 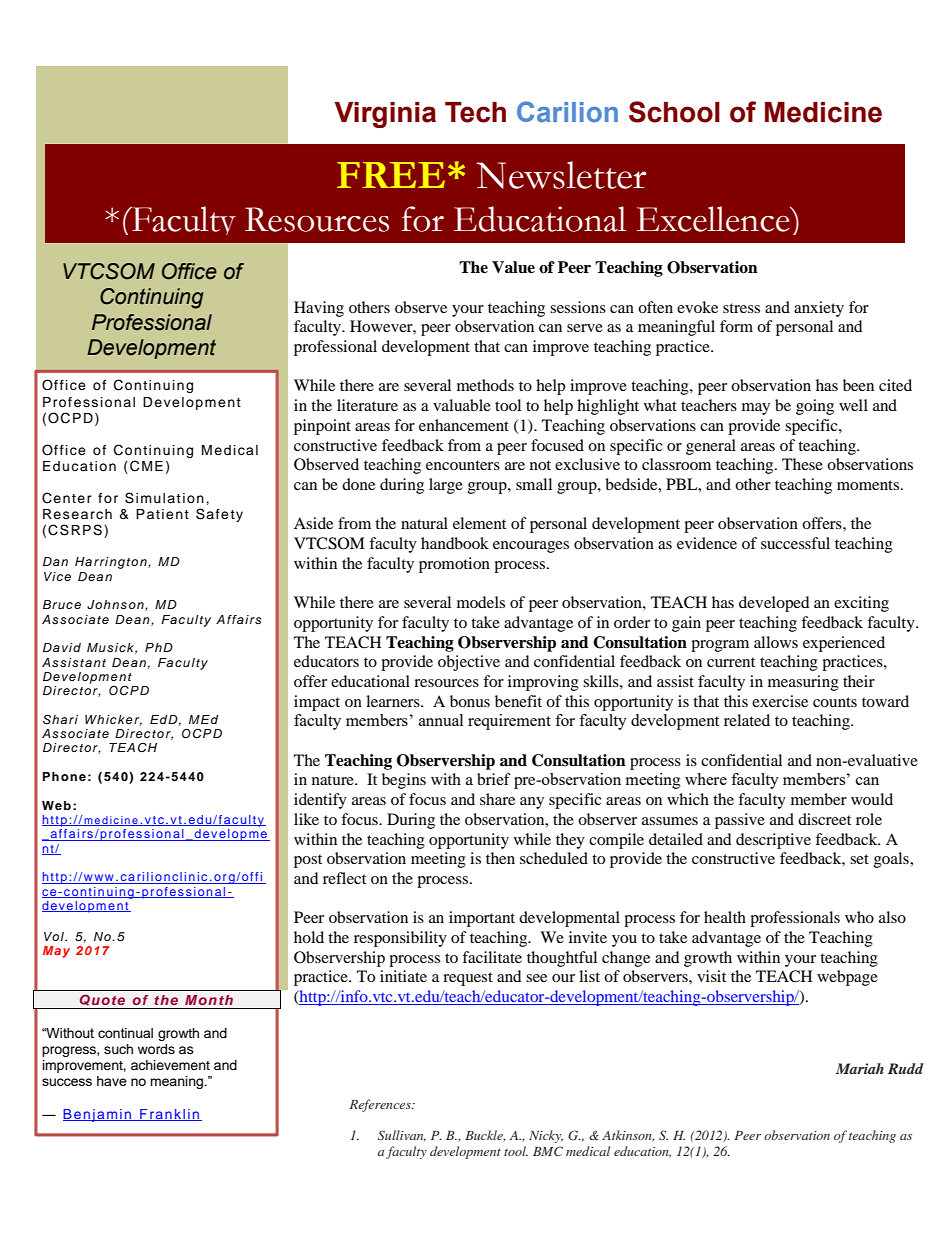 I want to click on Virginia, so click(x=385, y=115).
